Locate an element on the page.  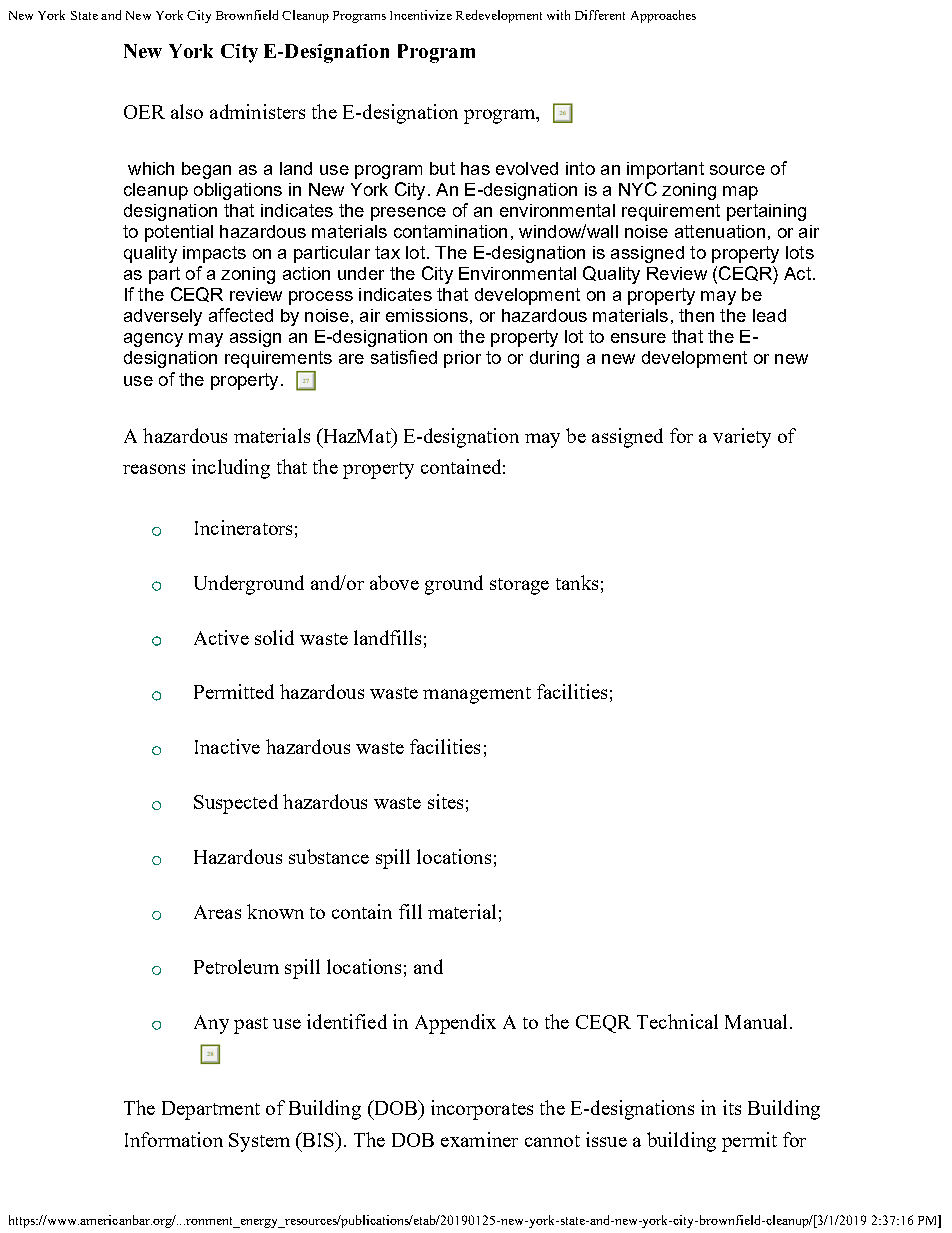
tanks is located at coordinates (577, 582).
